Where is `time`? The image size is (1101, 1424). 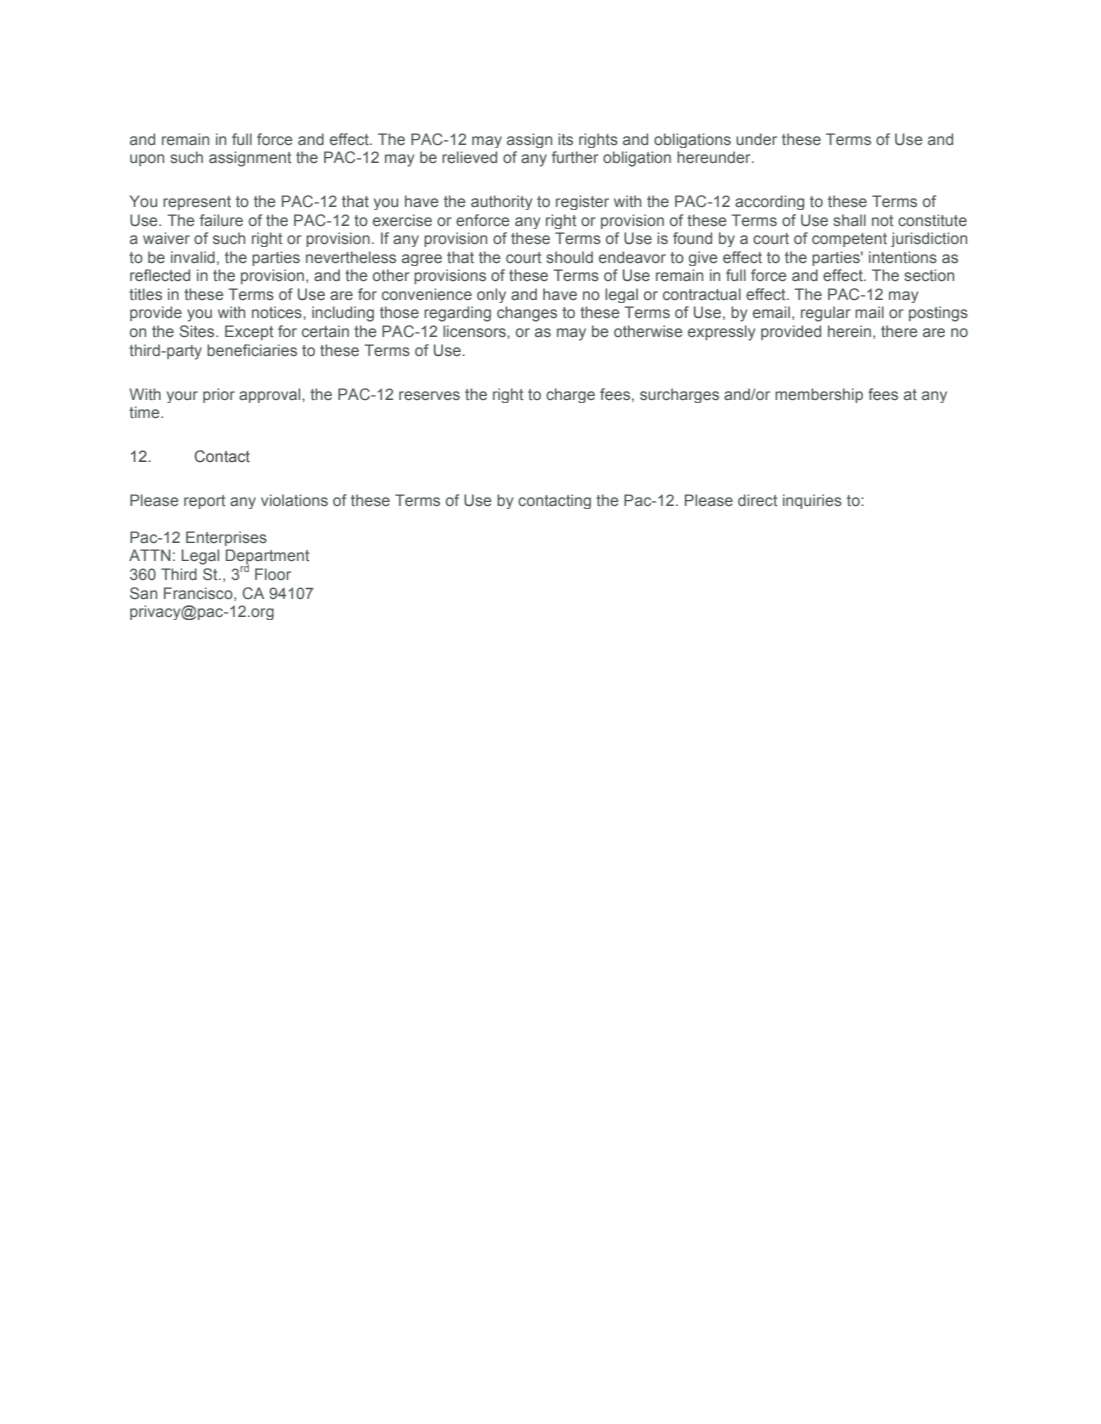
time is located at coordinates (145, 412).
